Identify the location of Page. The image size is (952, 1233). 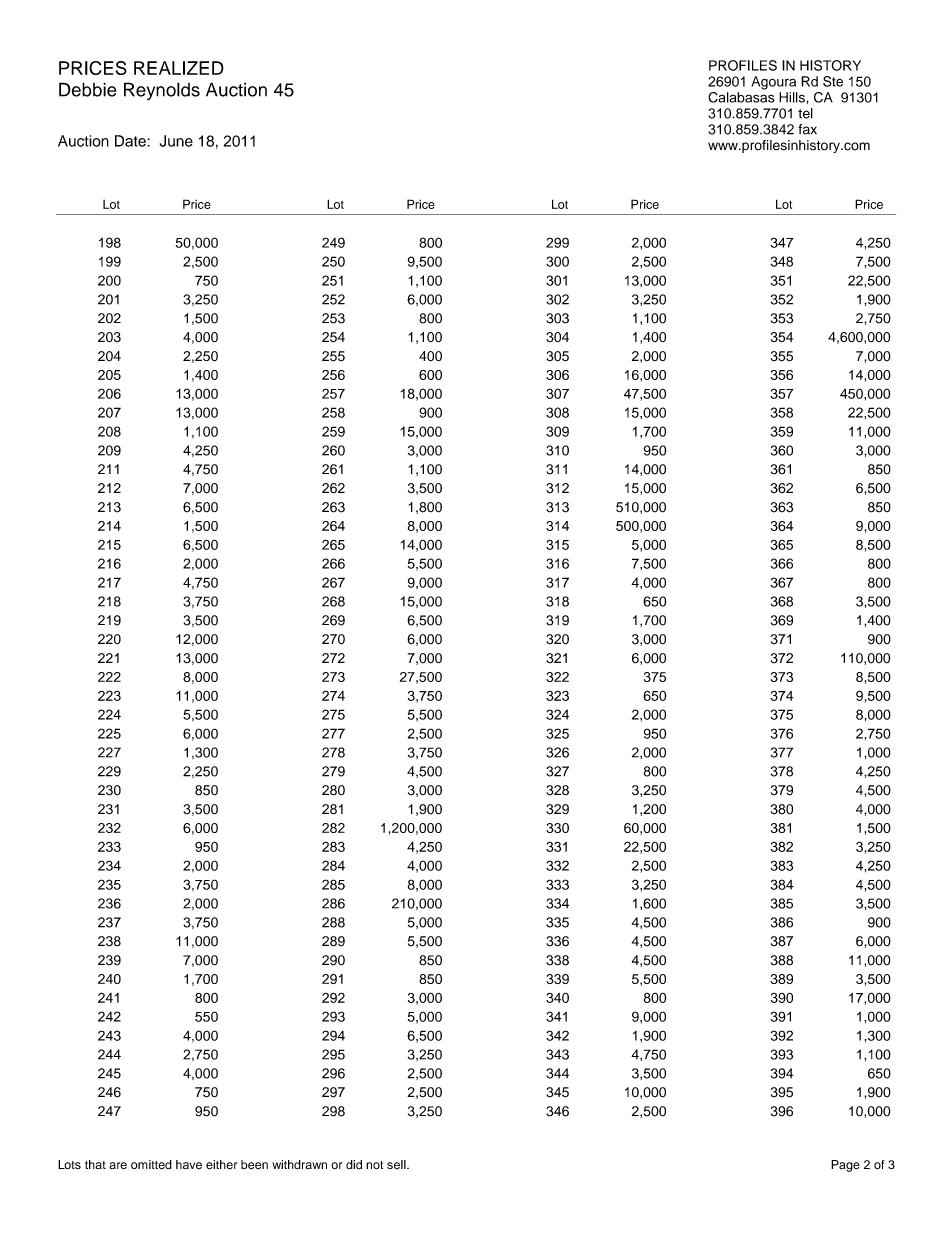
(845, 1166).
